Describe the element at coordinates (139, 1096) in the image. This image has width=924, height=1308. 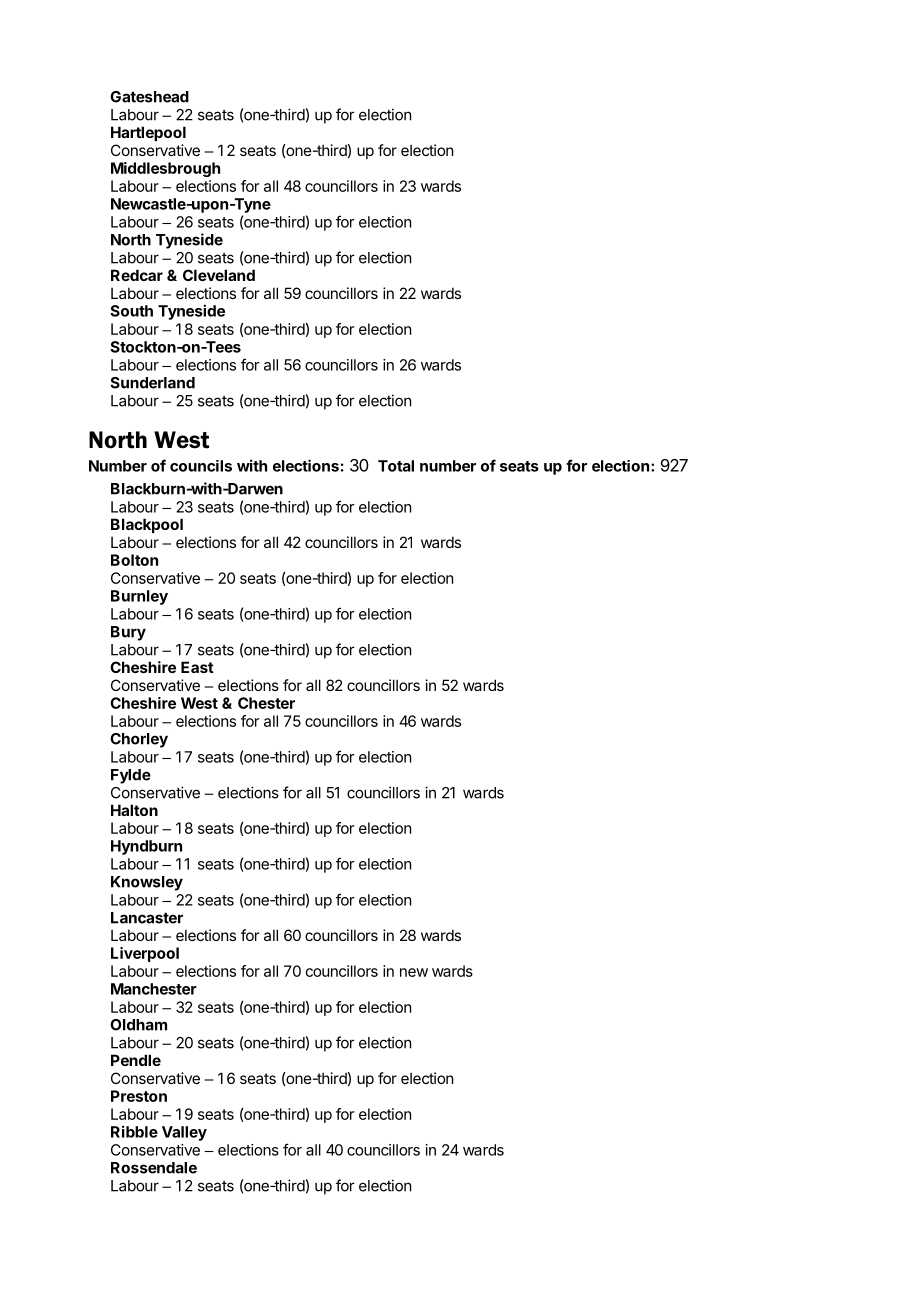
I see `Preston` at that location.
